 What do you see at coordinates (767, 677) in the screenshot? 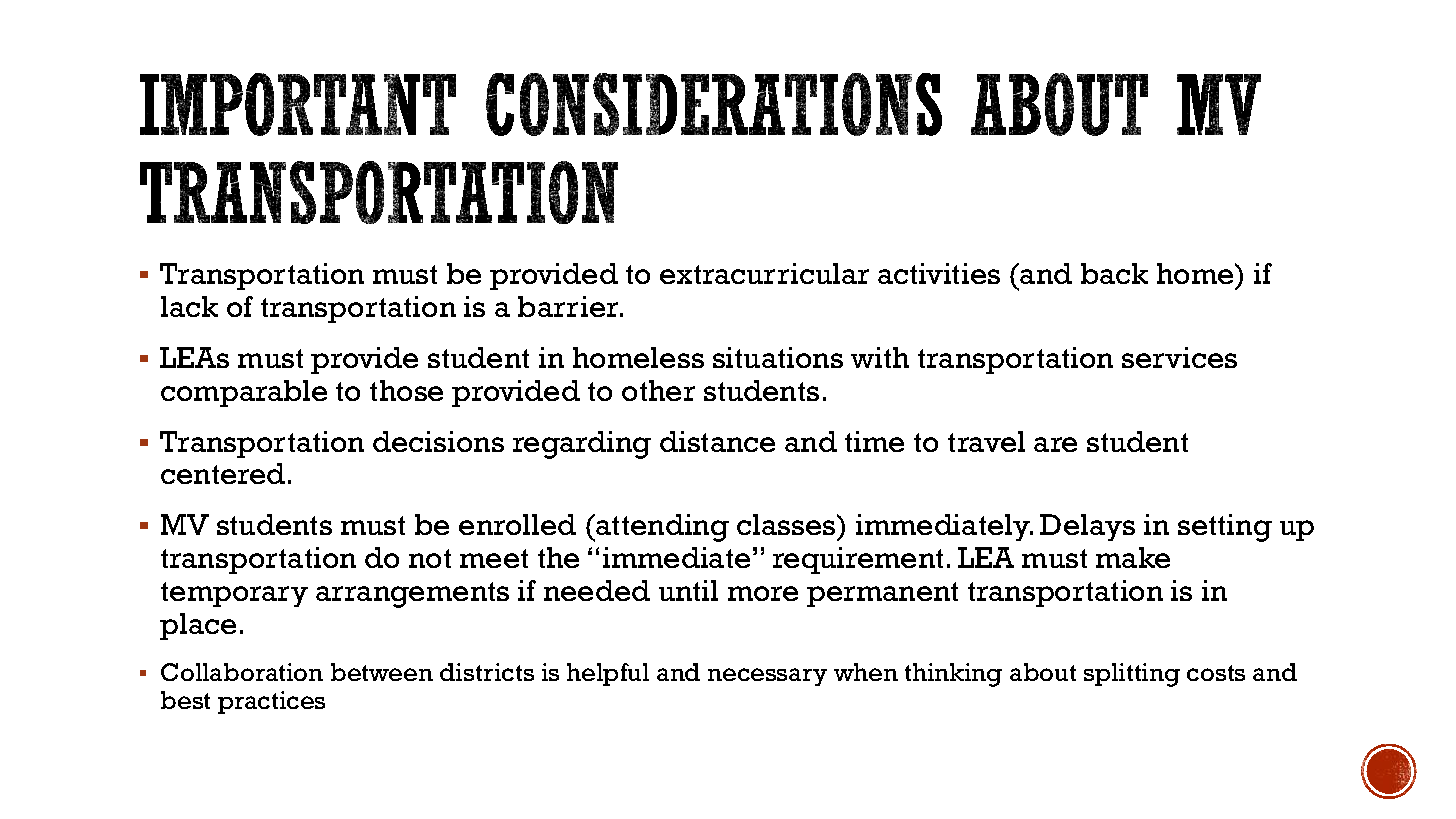
I see `necessary` at bounding box center [767, 677].
